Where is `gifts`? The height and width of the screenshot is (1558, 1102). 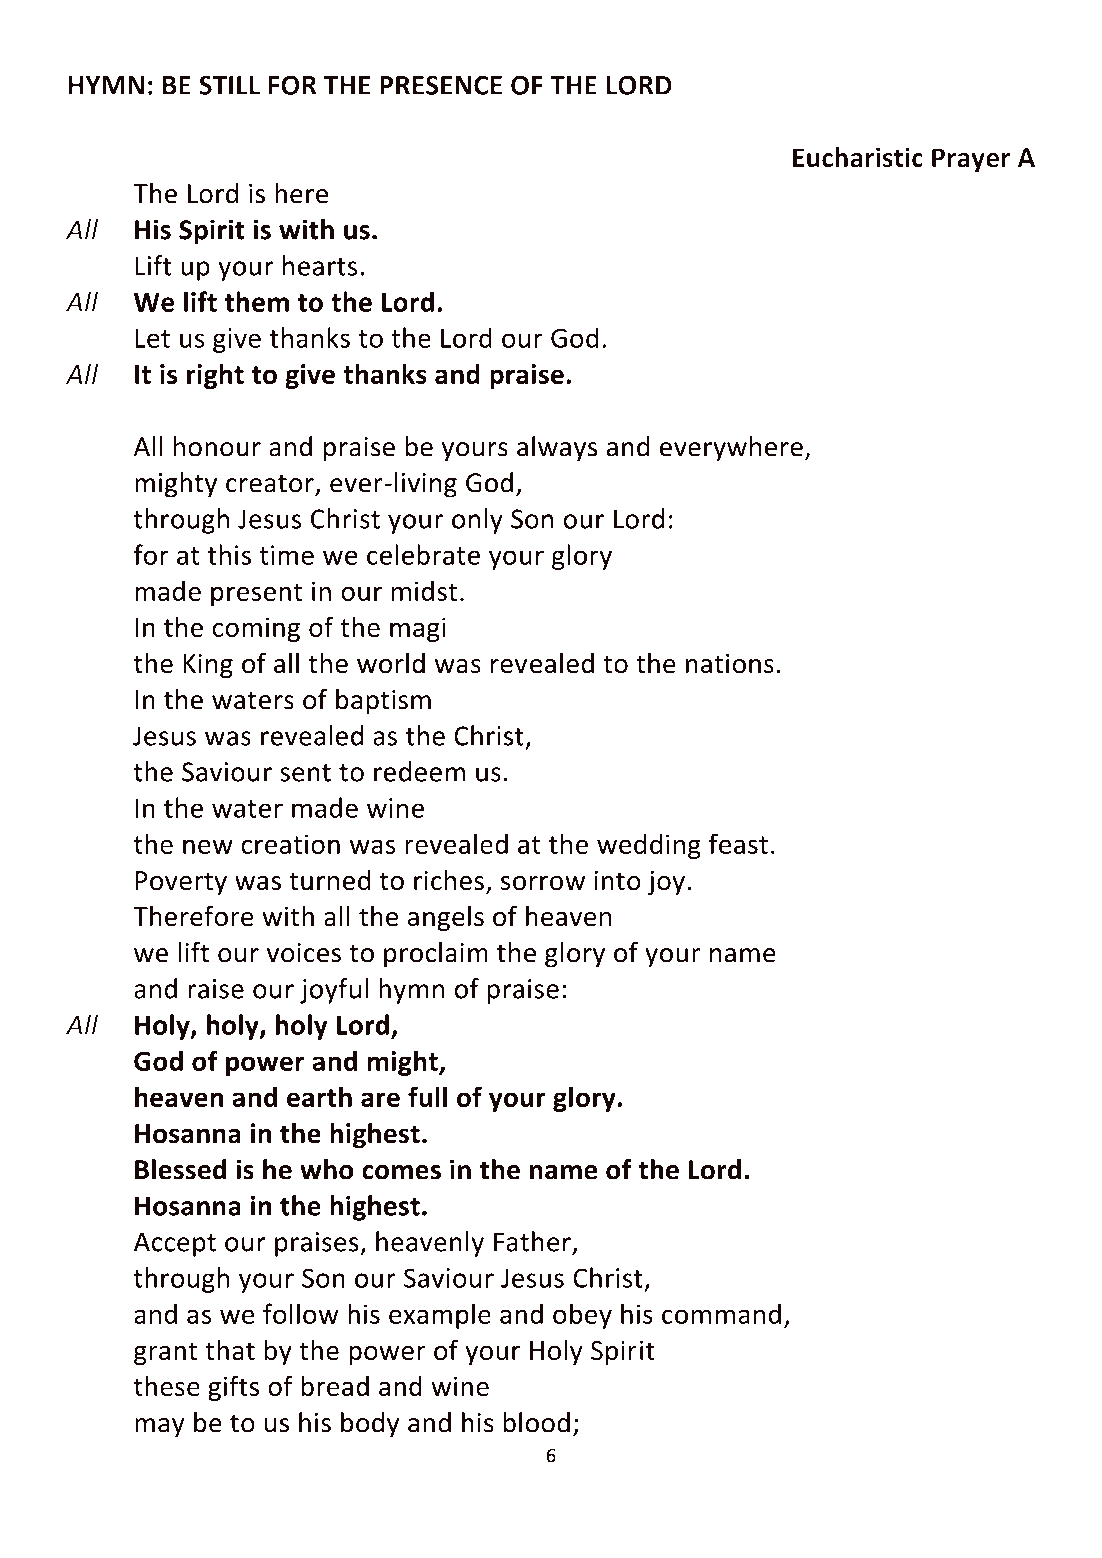
gifts is located at coordinates (233, 1388).
